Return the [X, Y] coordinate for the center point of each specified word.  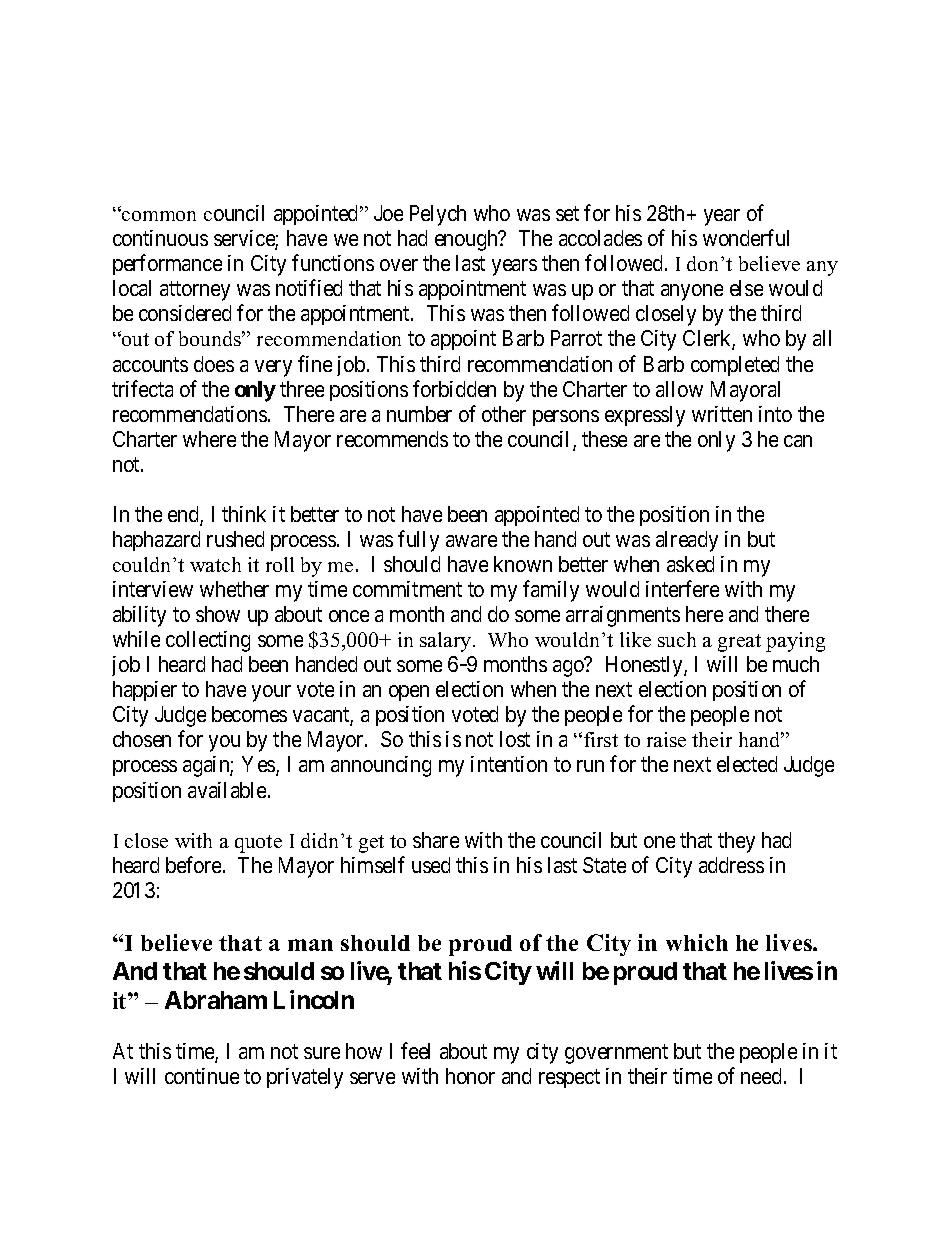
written [722, 414]
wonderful [746, 237]
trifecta [142, 388]
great [739, 643]
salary [447, 642]
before [195, 864]
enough [467, 240]
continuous [160, 238]
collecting [208, 641]
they [736, 842]
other [504, 414]
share [436, 840]
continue [202, 1076]
